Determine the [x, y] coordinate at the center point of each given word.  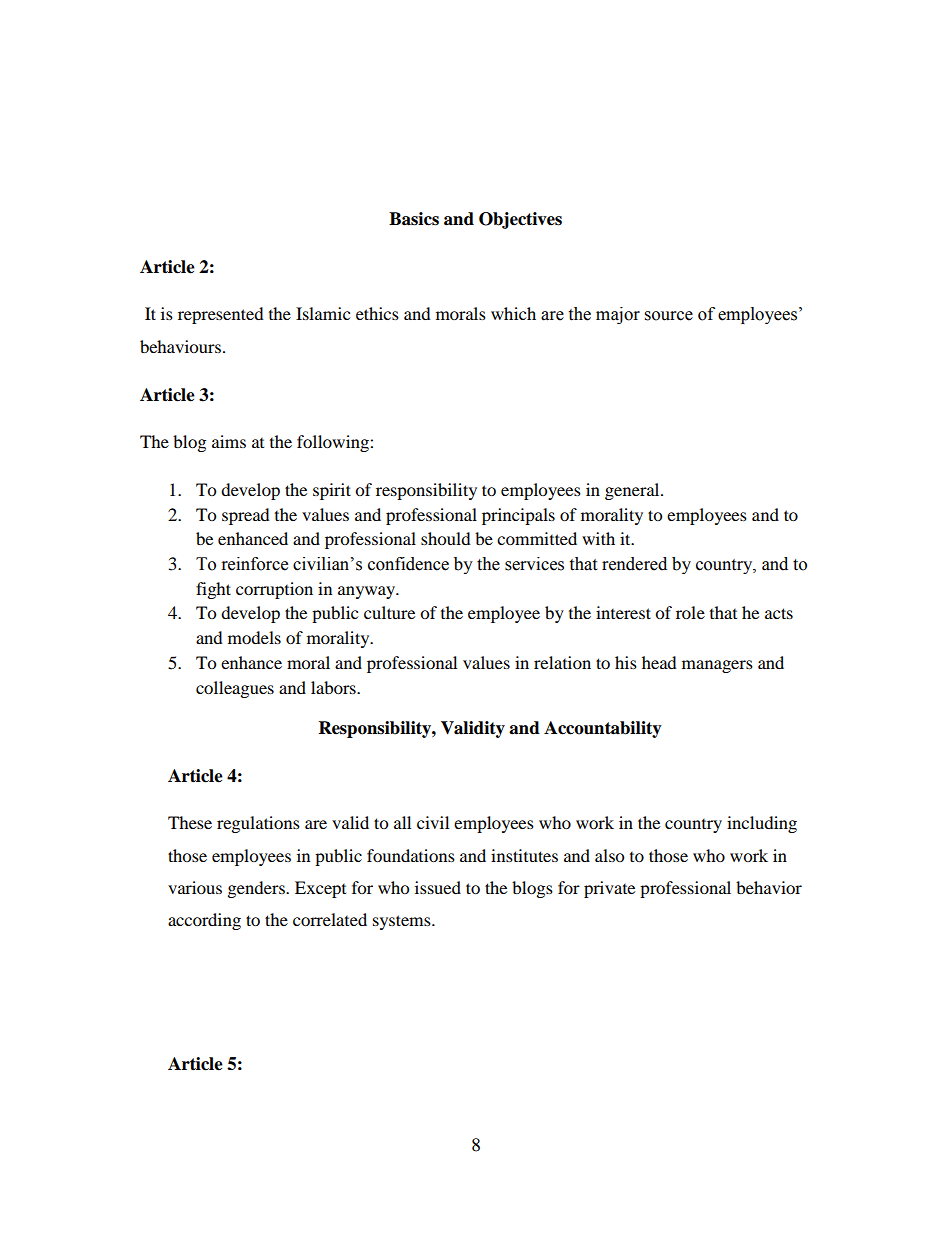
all [402, 822]
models [254, 637]
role [690, 612]
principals [518, 516]
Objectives [520, 220]
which [513, 313]
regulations [258, 824]
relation [562, 662]
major [618, 315]
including [762, 824]
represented [221, 315]
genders [257, 889]
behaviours [182, 346]
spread [246, 516]
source [669, 316]
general [633, 491]
